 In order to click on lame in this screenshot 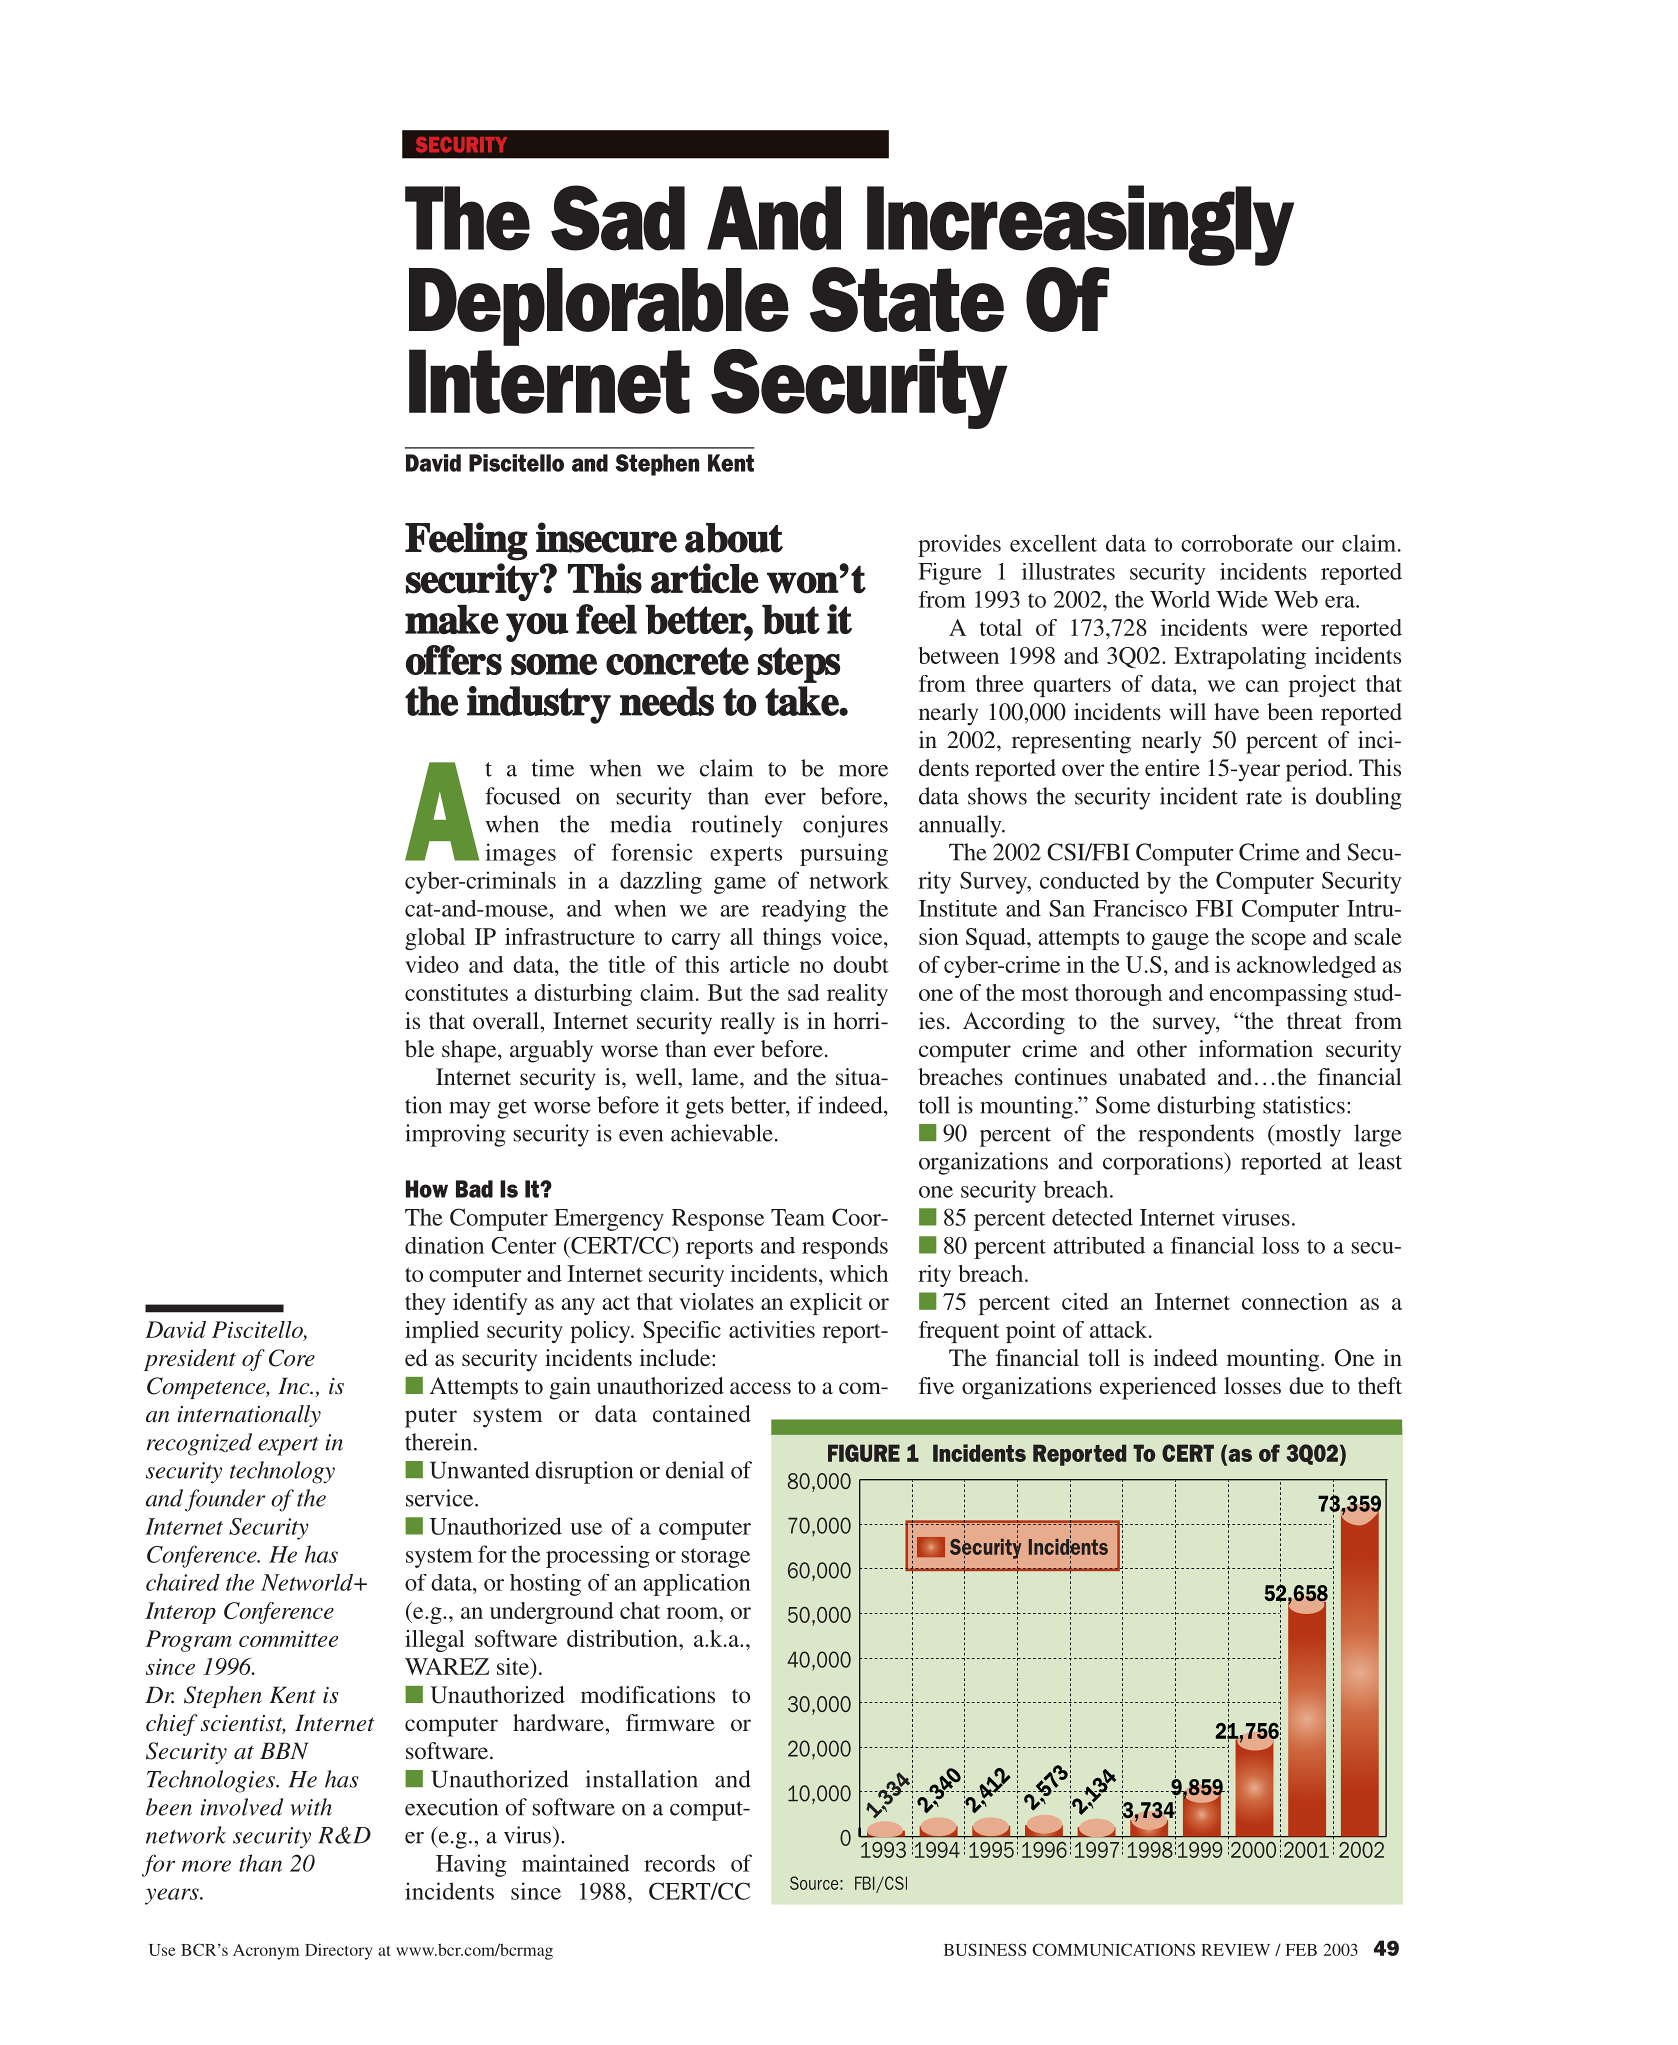, I will do `click(716, 1076)`.
